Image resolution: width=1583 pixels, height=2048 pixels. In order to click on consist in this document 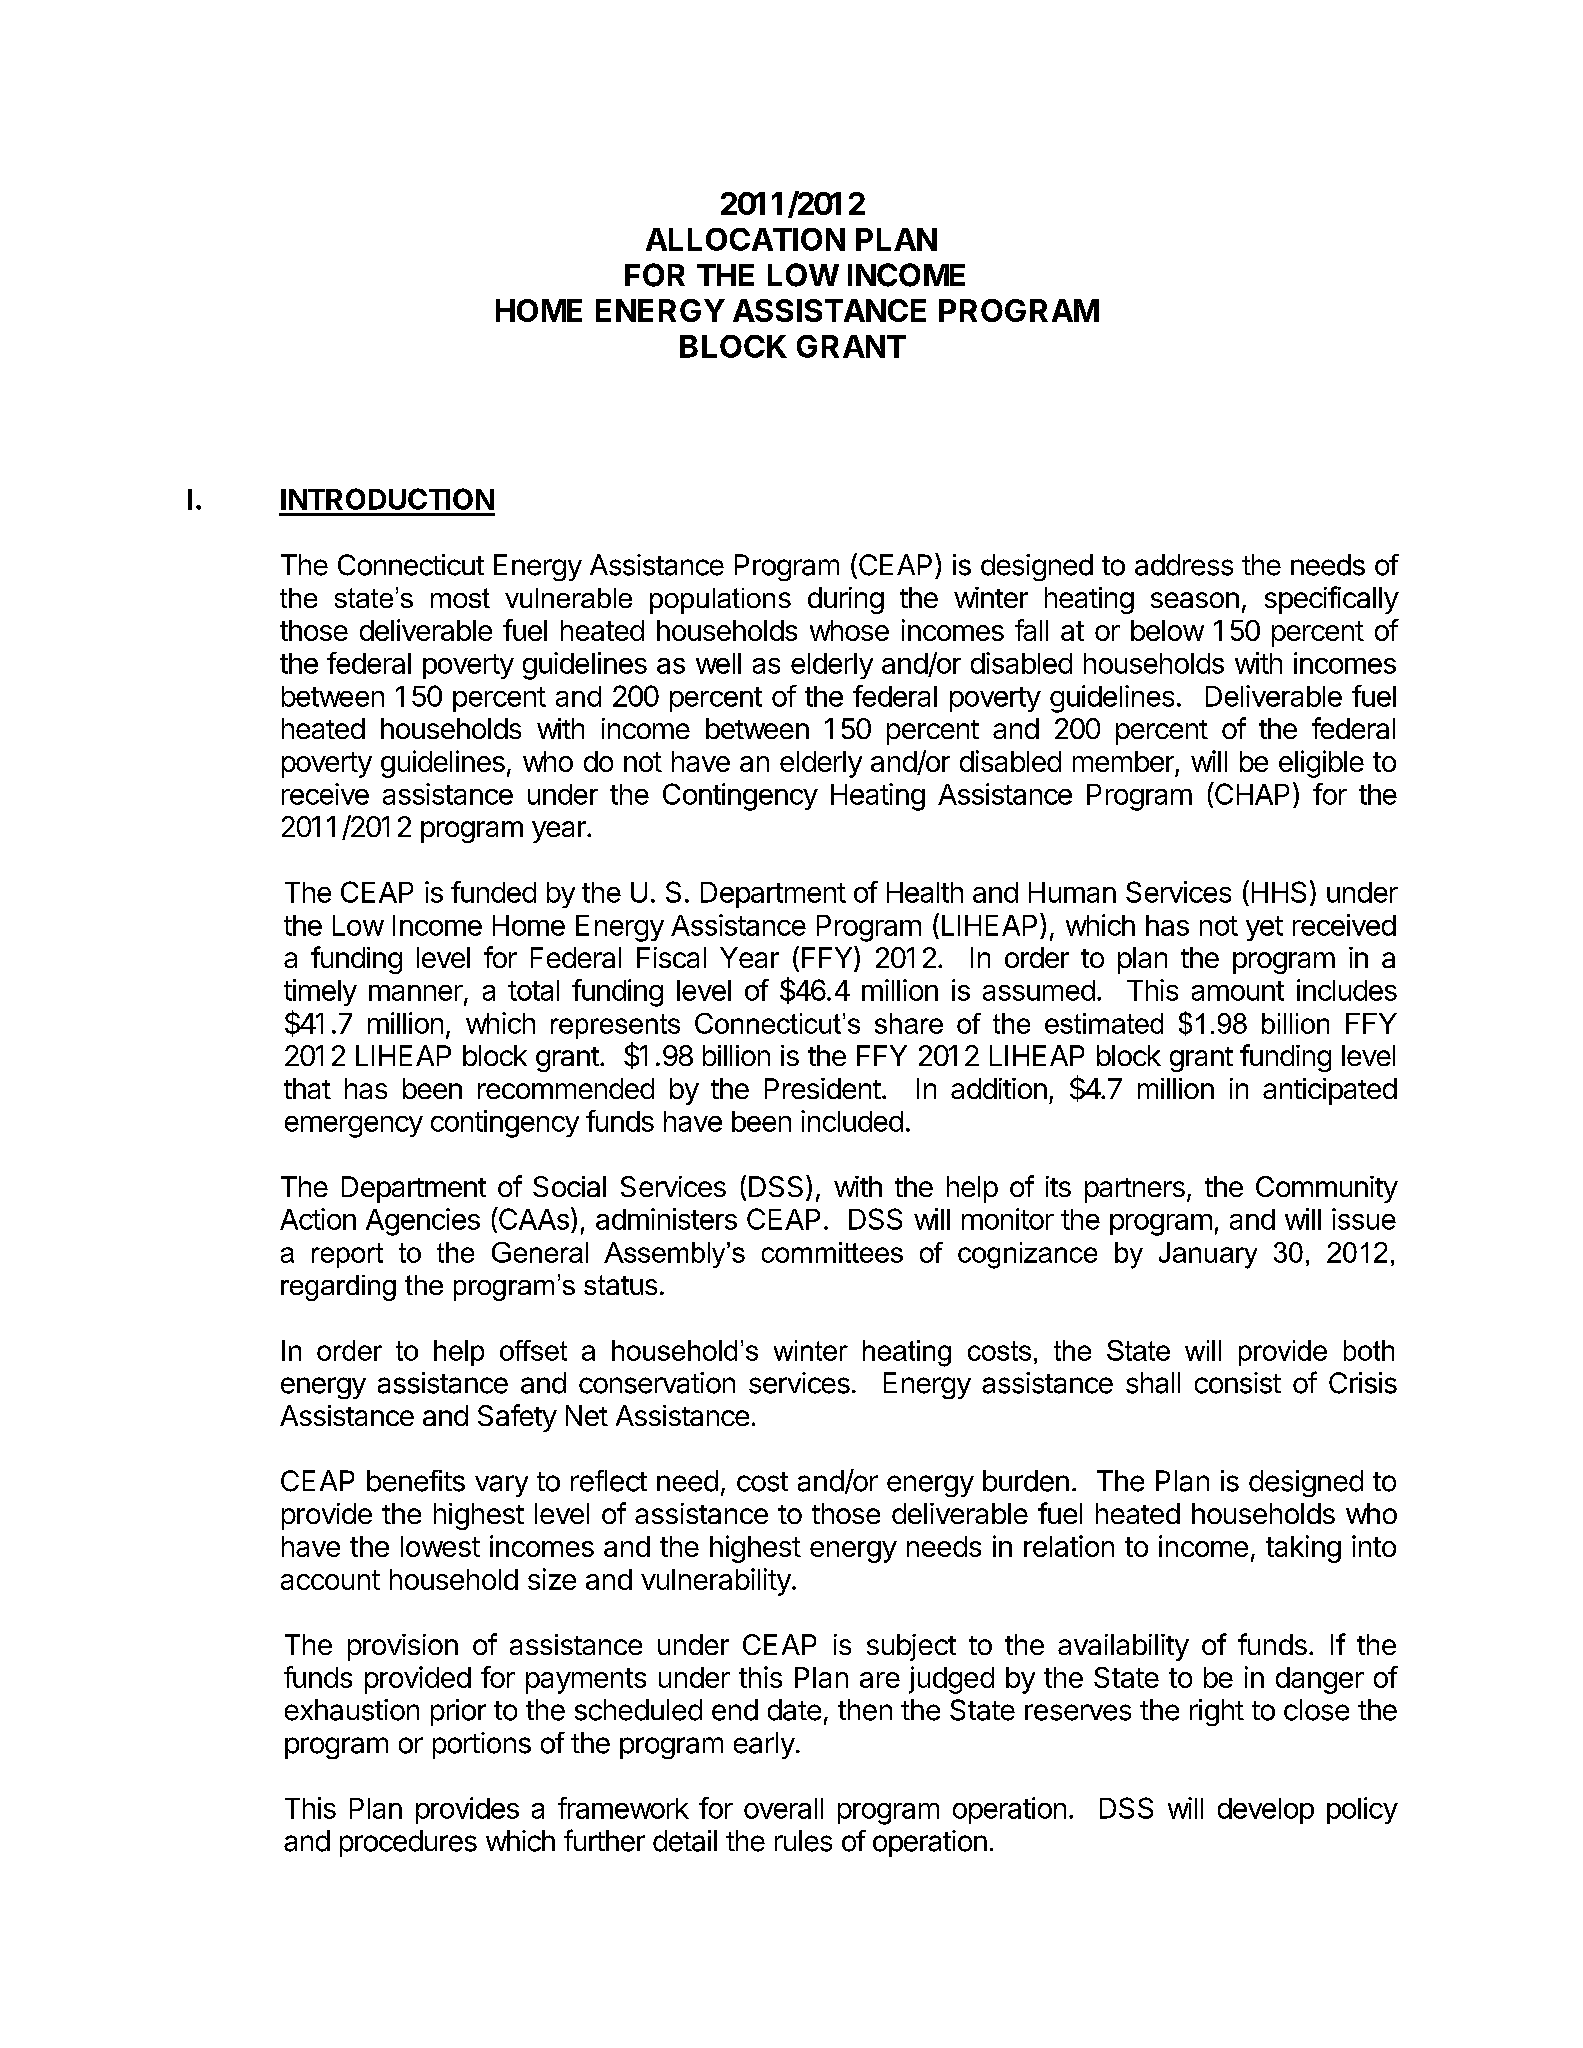, I will do `click(1238, 1383)`.
